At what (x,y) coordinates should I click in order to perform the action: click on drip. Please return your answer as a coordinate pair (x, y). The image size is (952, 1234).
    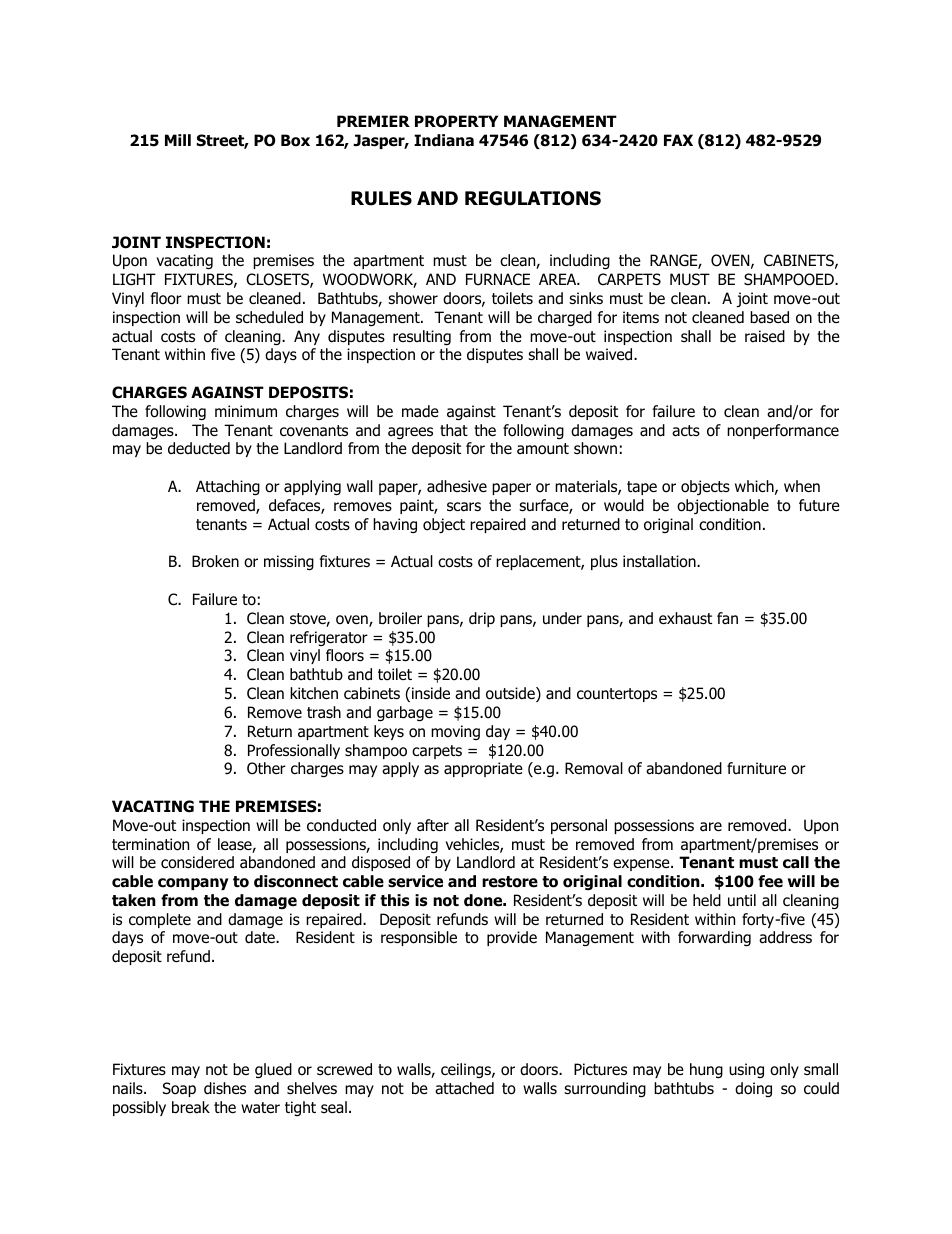
    Looking at the image, I should click on (482, 619).
